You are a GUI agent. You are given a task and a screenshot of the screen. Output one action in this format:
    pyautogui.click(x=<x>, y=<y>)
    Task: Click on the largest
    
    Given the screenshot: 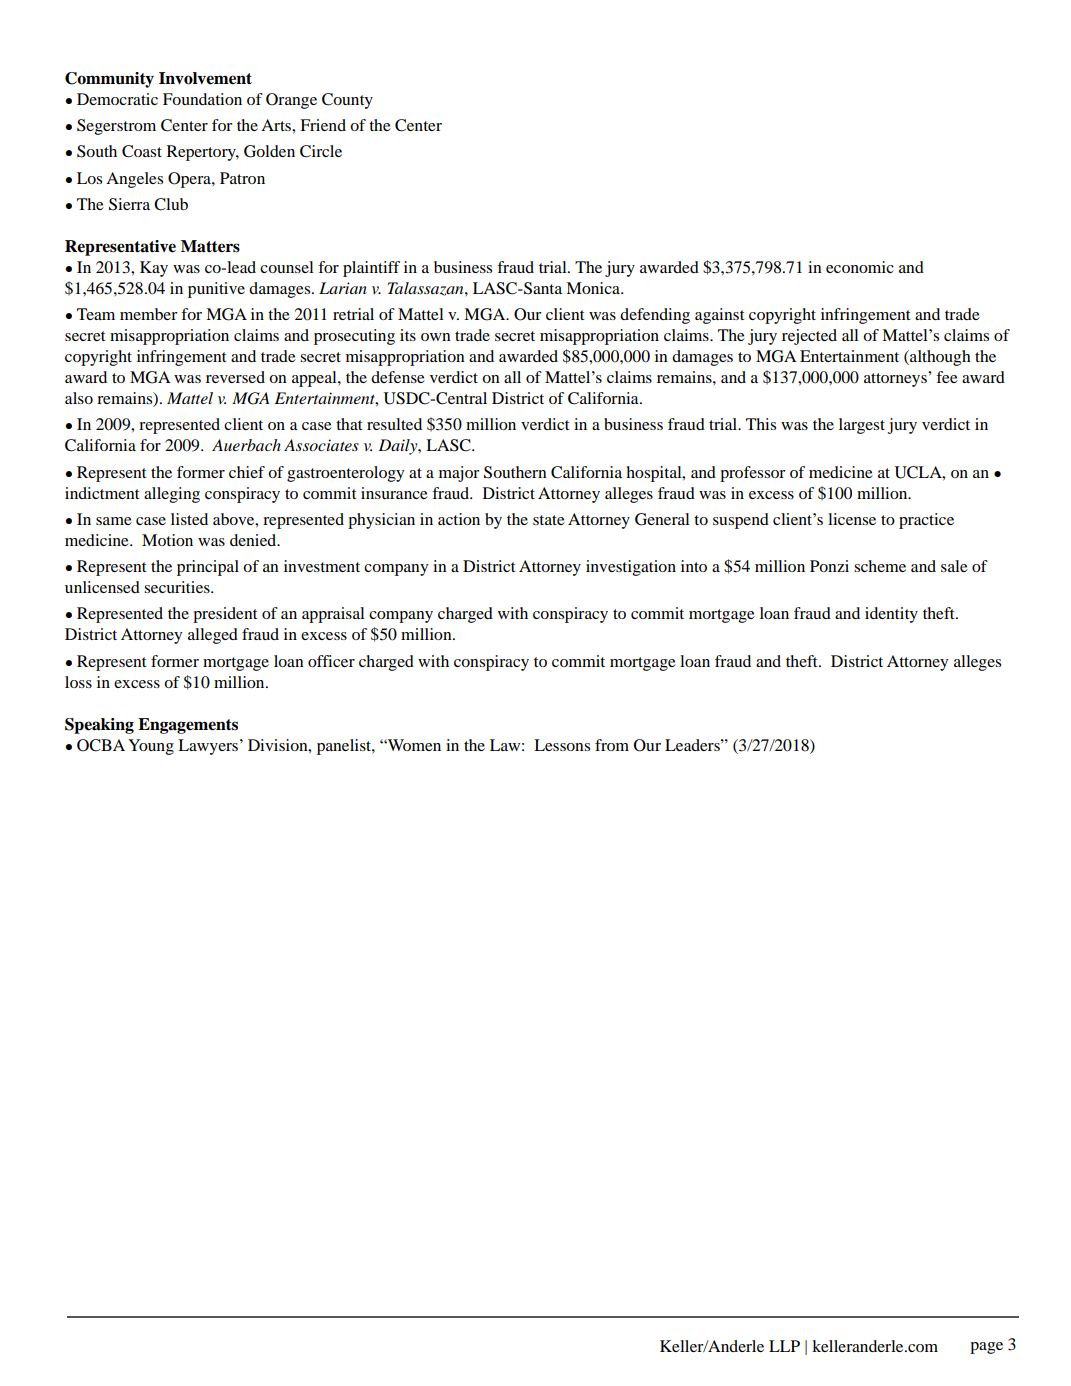 What is the action you would take?
    pyautogui.click(x=862, y=426)
